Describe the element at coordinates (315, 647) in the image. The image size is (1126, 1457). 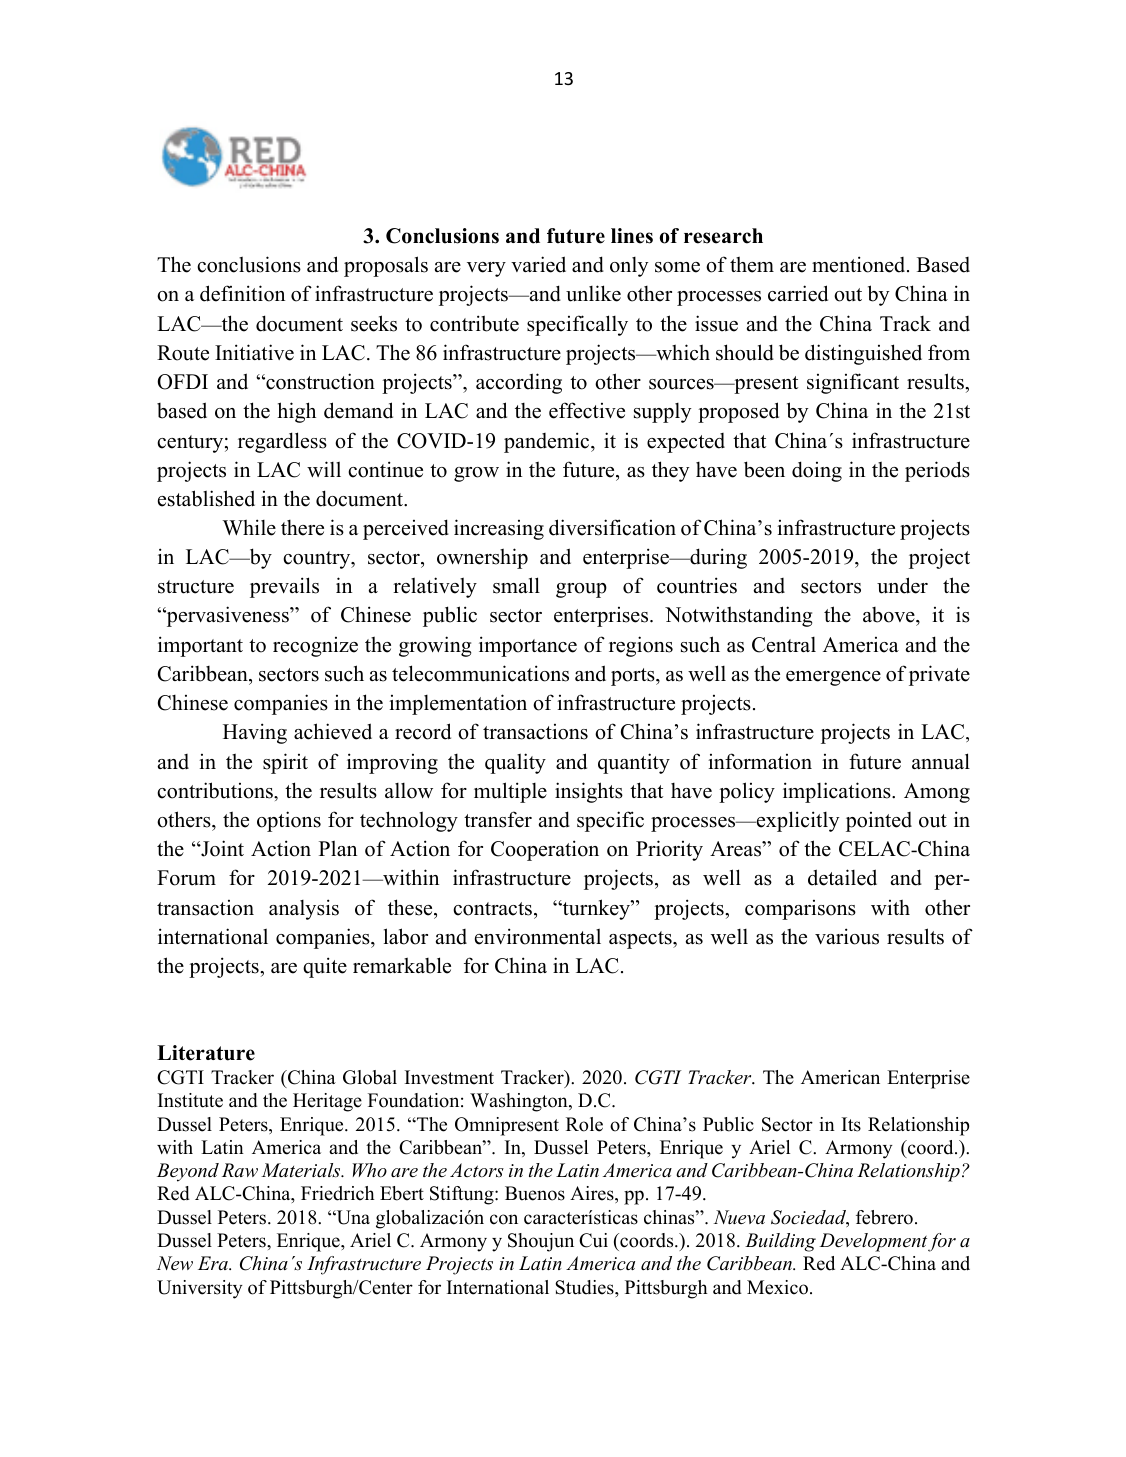
I see `recognize` at that location.
